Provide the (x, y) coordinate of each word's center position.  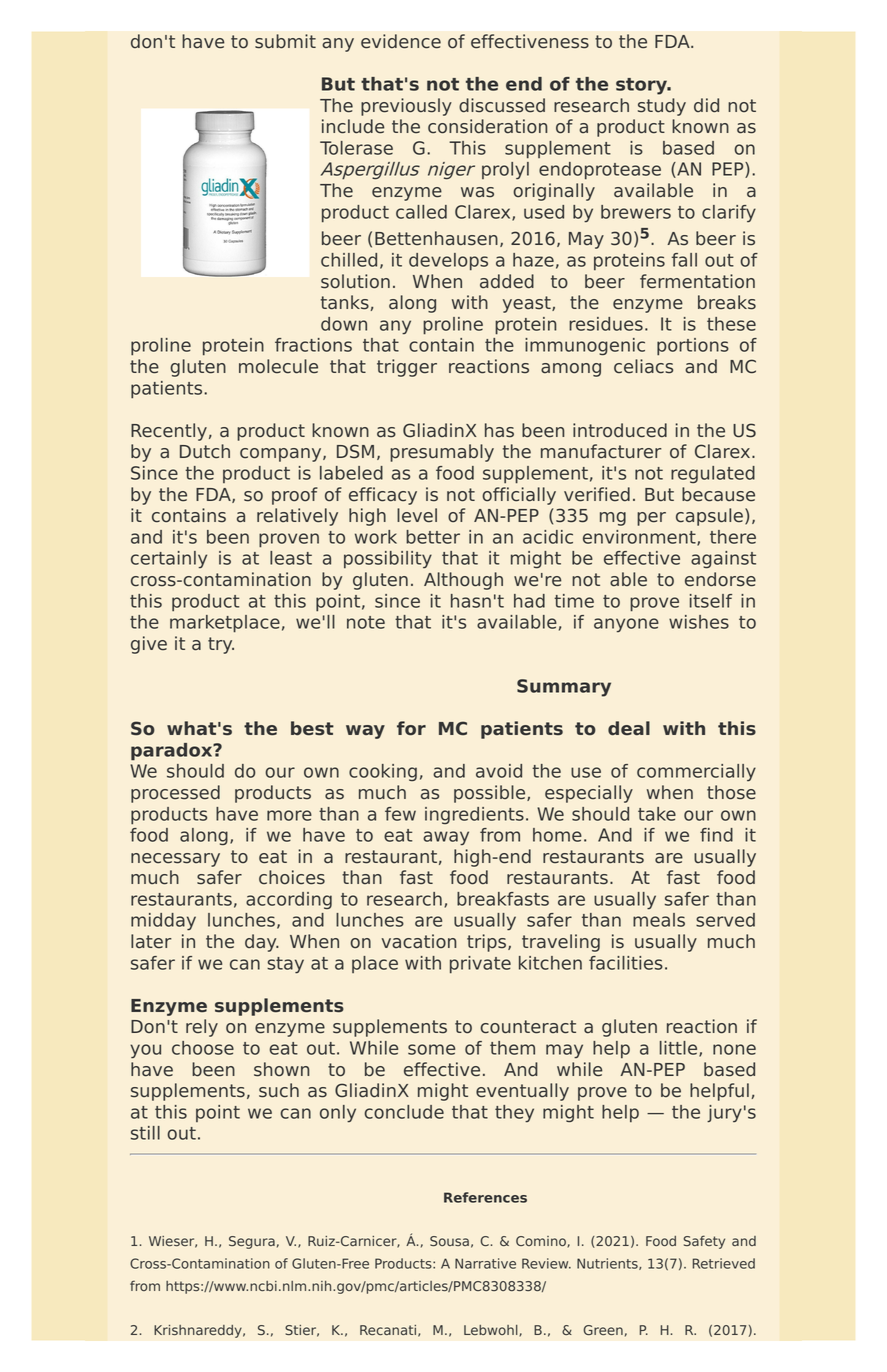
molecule (278, 366)
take (657, 814)
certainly (169, 560)
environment (640, 538)
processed (175, 794)
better (433, 537)
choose (203, 1048)
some (431, 1049)
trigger (407, 368)
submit (285, 41)
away (446, 838)
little (680, 1049)
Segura (252, 1242)
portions (693, 347)
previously (406, 107)
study (662, 107)
